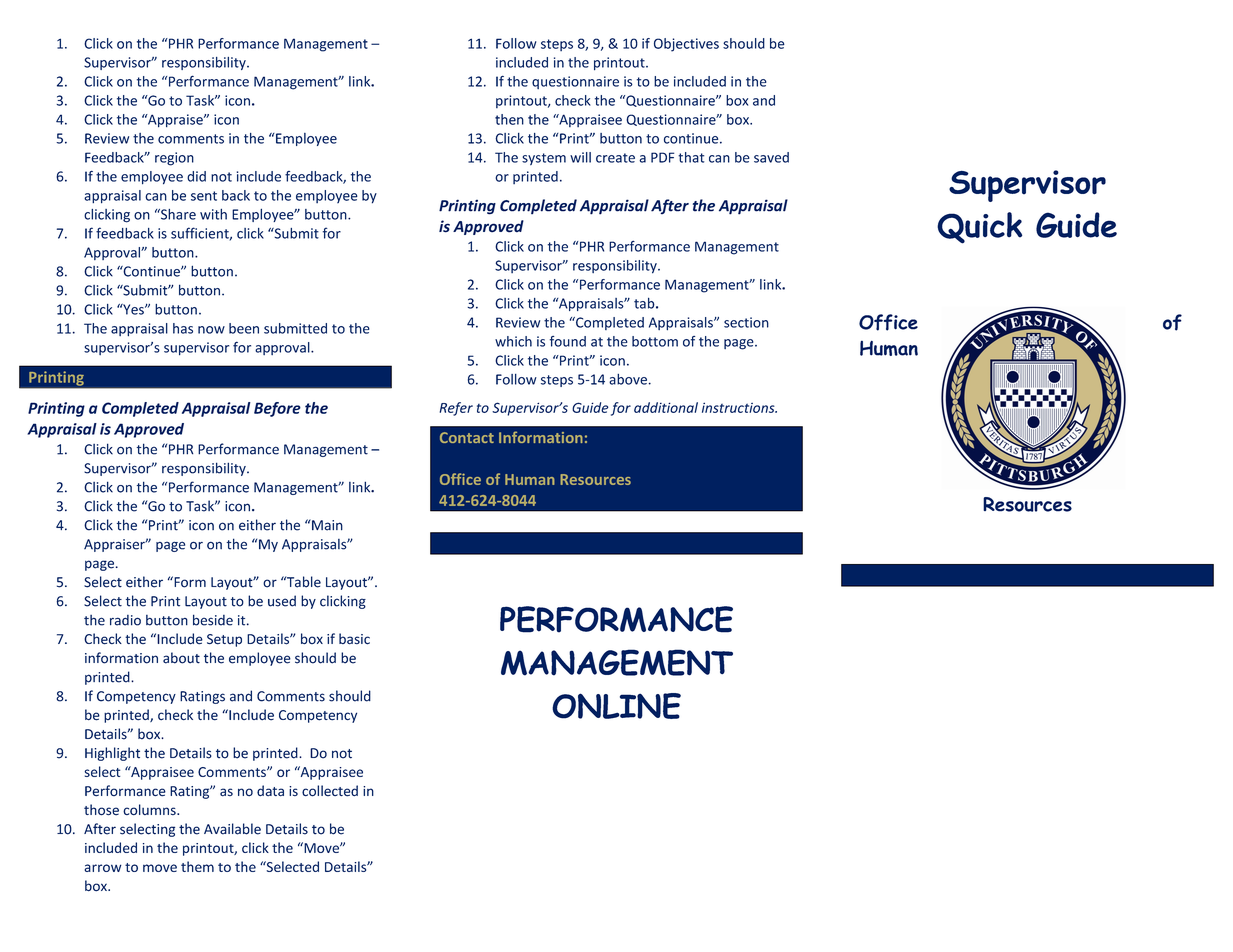 This screenshot has width=1233, height=952. Describe the element at coordinates (509, 119) in the screenshot. I see `then` at that location.
